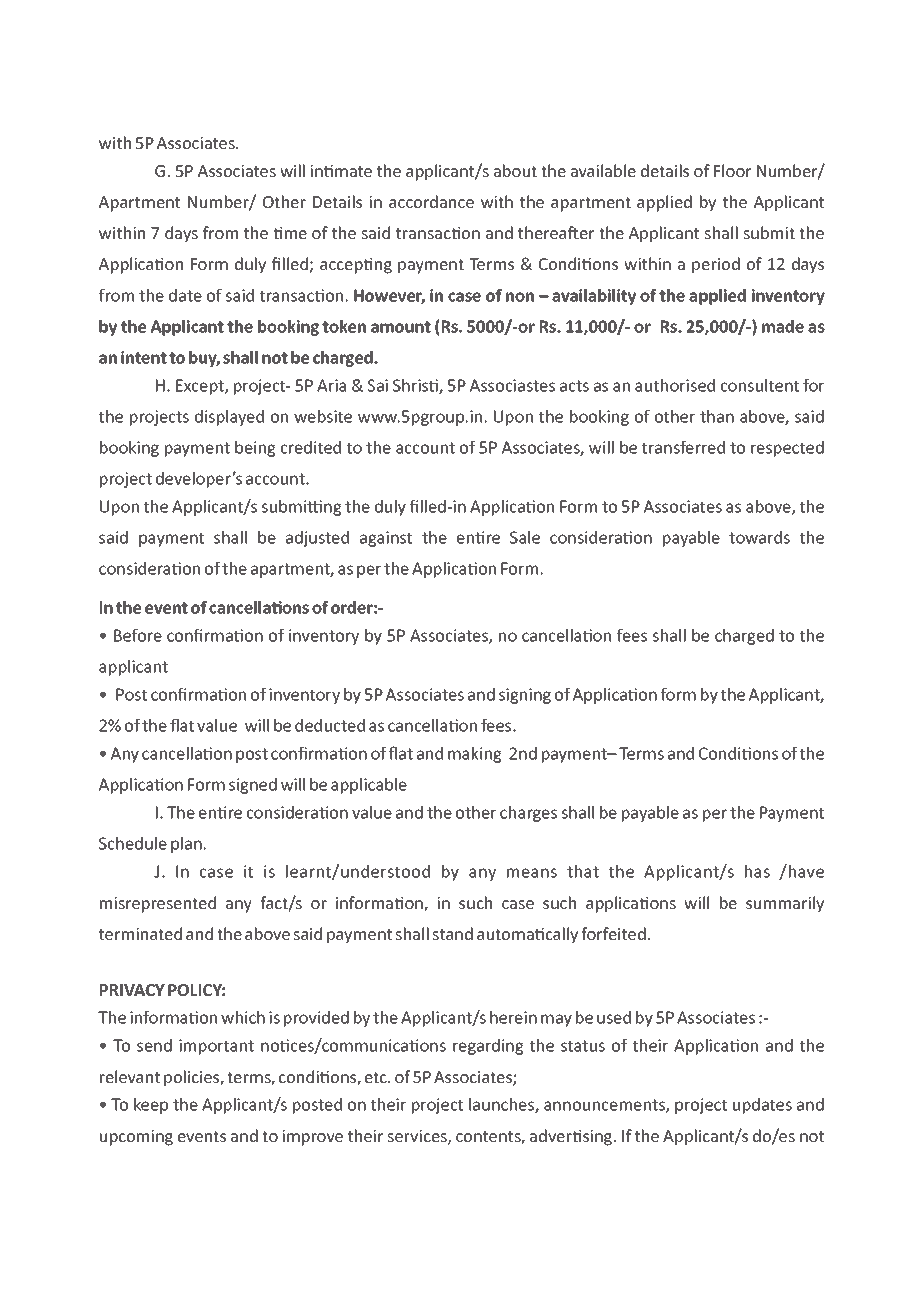  Describe the element at coordinates (253, 786) in the screenshot. I see `signed` at that location.
